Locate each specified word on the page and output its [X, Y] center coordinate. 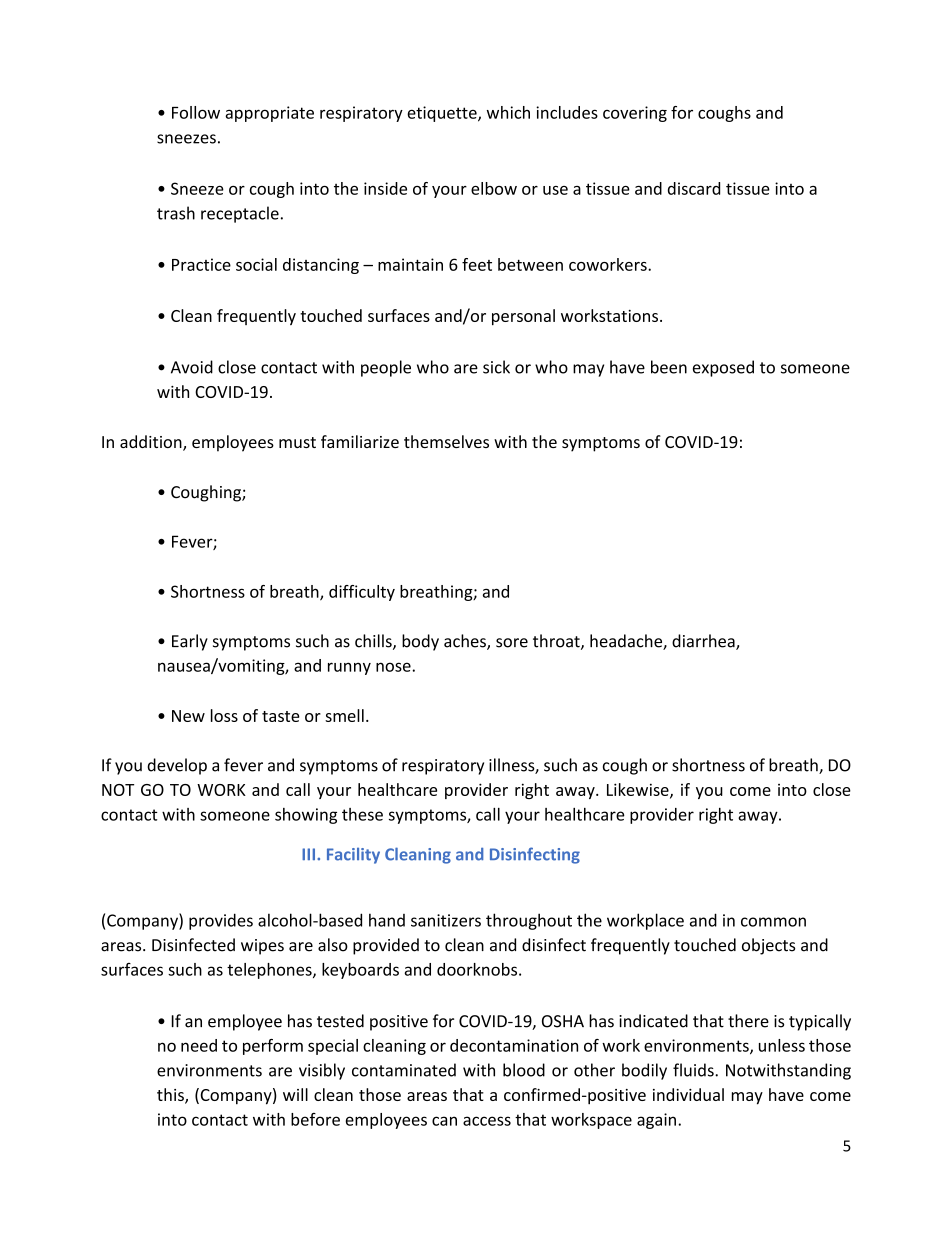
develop [177, 766]
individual [688, 1094]
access [487, 1121]
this [171, 1096]
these [362, 814]
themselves [446, 441]
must [297, 442]
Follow [196, 112]
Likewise [639, 790]
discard [694, 188]
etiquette [443, 114]
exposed [723, 368]
